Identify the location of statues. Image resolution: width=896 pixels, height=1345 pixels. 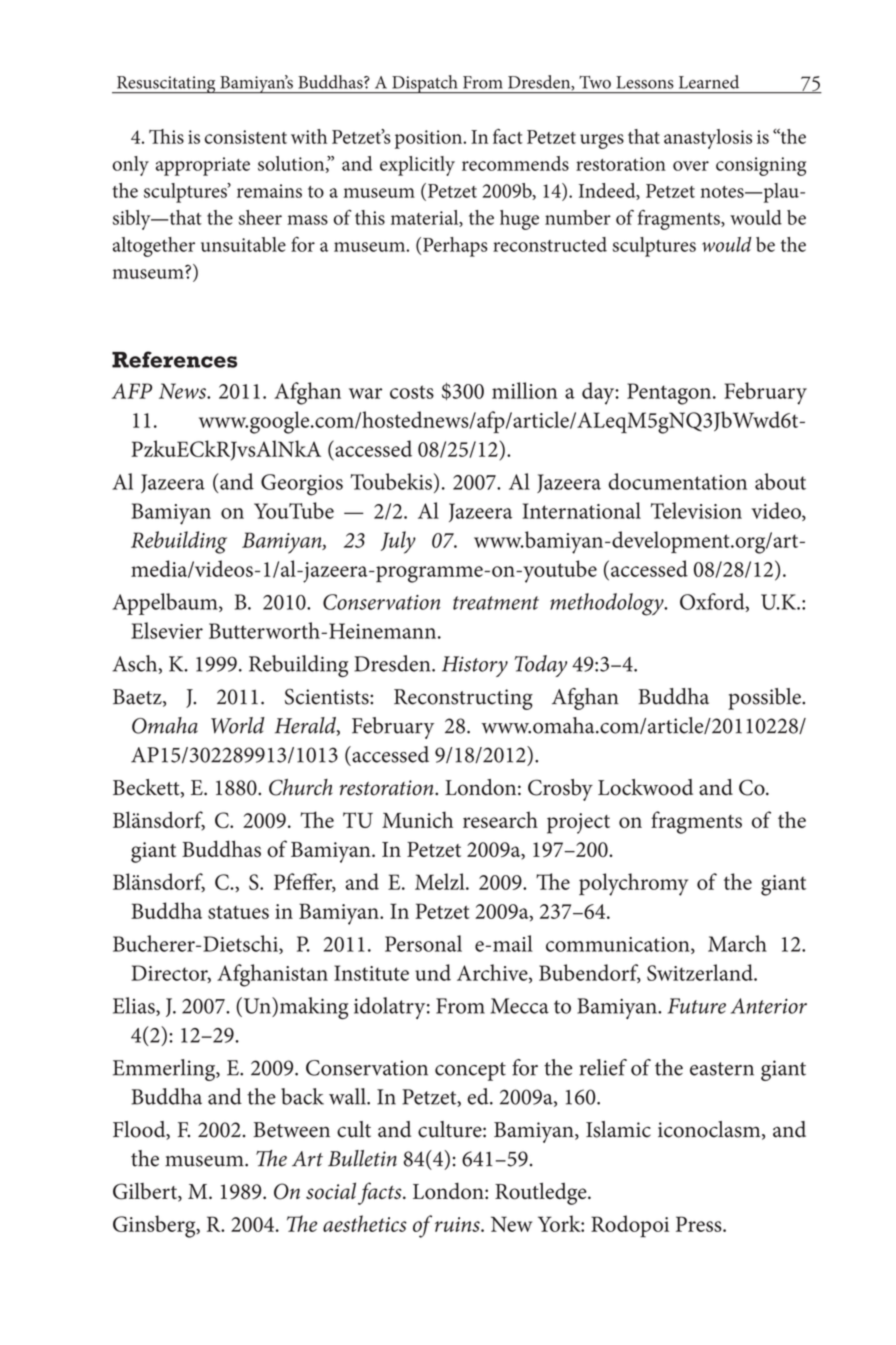
(238, 912).
